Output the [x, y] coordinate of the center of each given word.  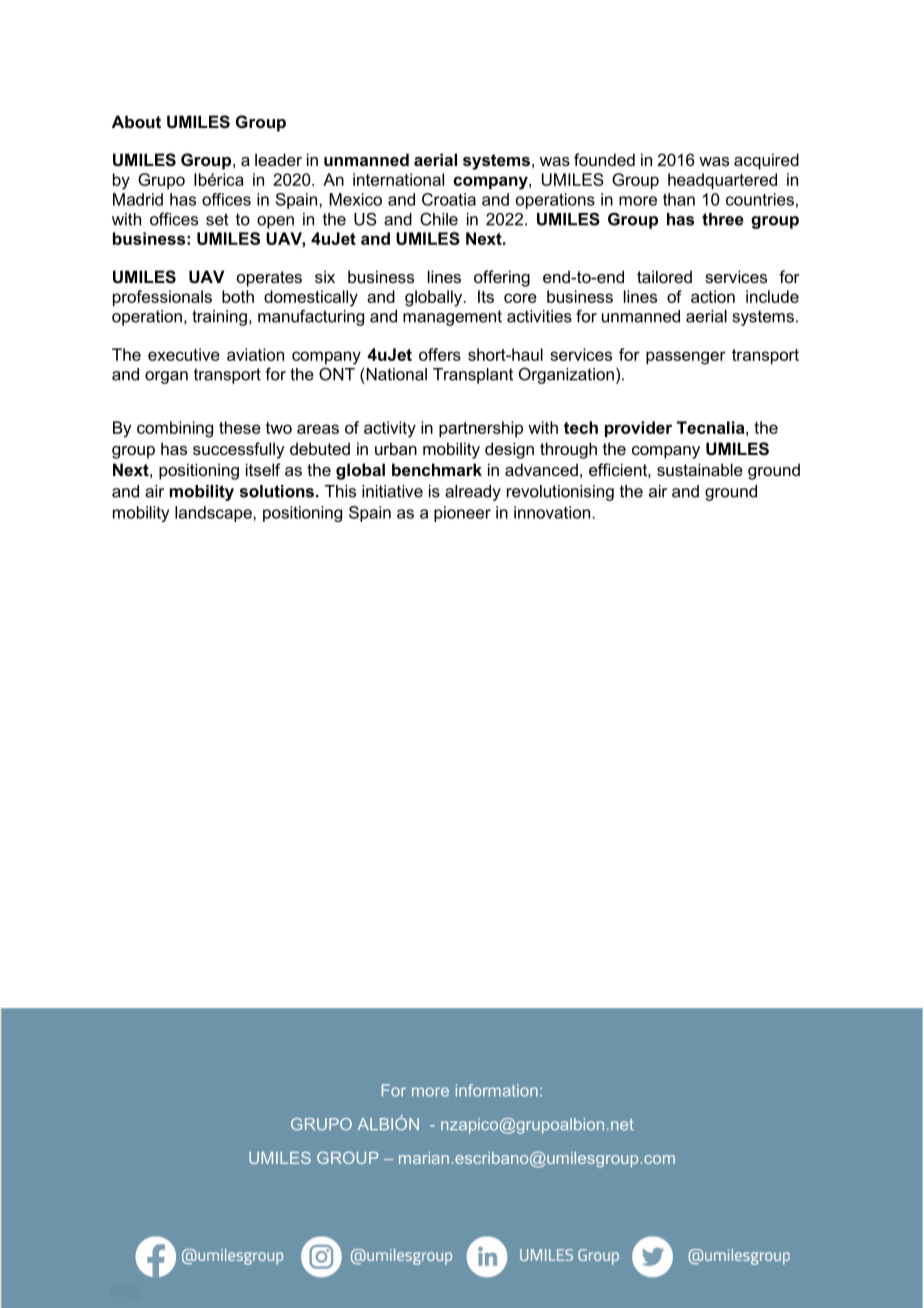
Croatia [449, 199]
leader [278, 159]
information [497, 1090]
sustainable [700, 469]
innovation [552, 512]
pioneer [462, 514]
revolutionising [560, 493]
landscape [214, 514]
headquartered [722, 181]
